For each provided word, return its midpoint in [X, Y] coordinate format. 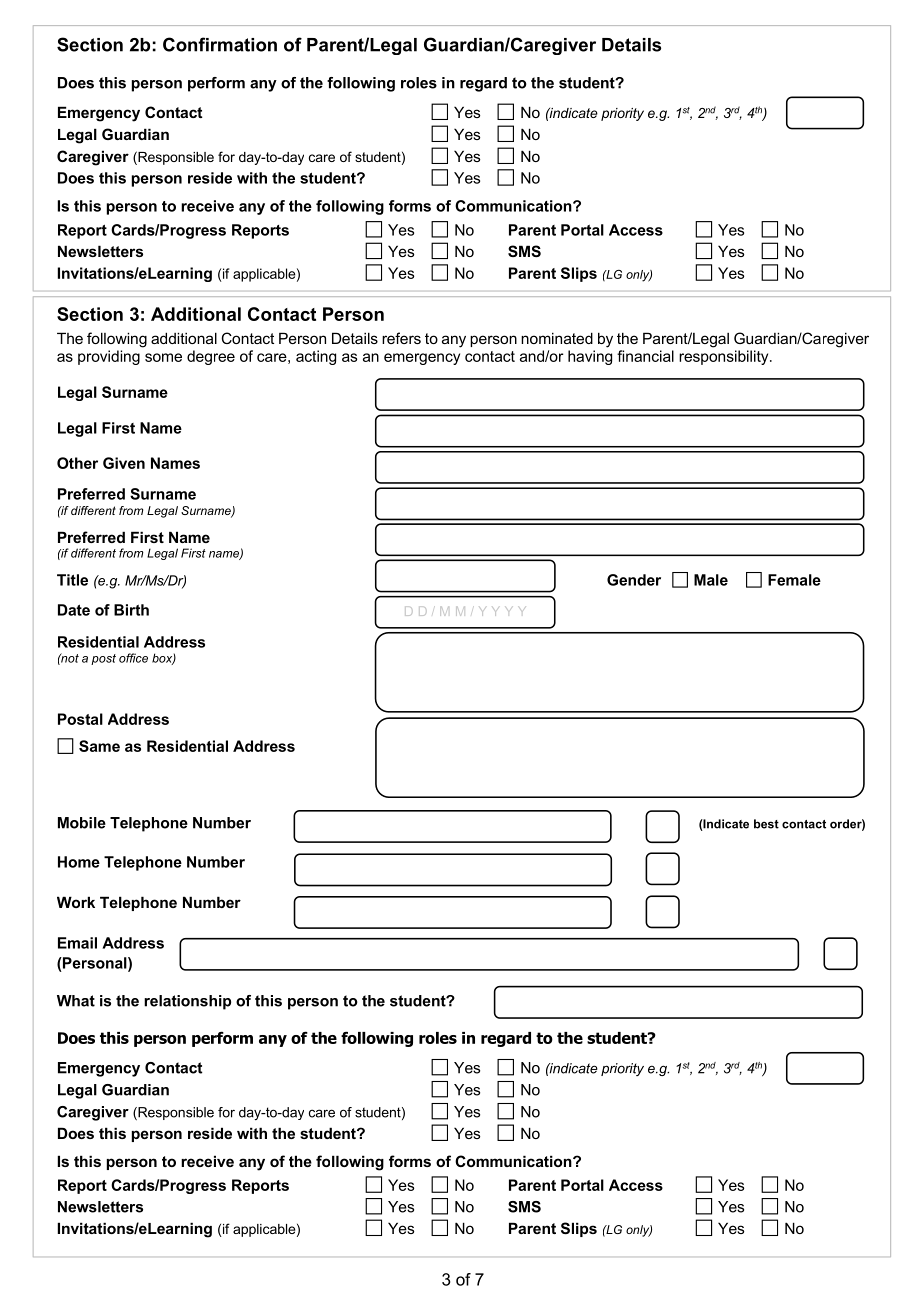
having [590, 357]
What [76, 1001]
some [163, 357]
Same [99, 746]
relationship [187, 1002]
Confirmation [220, 44]
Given [124, 463]
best [766, 824]
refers [401, 338]
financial [645, 356]
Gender [634, 580]
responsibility [725, 357]
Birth [131, 610]
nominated [557, 338]
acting [316, 357]
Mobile [82, 823]
